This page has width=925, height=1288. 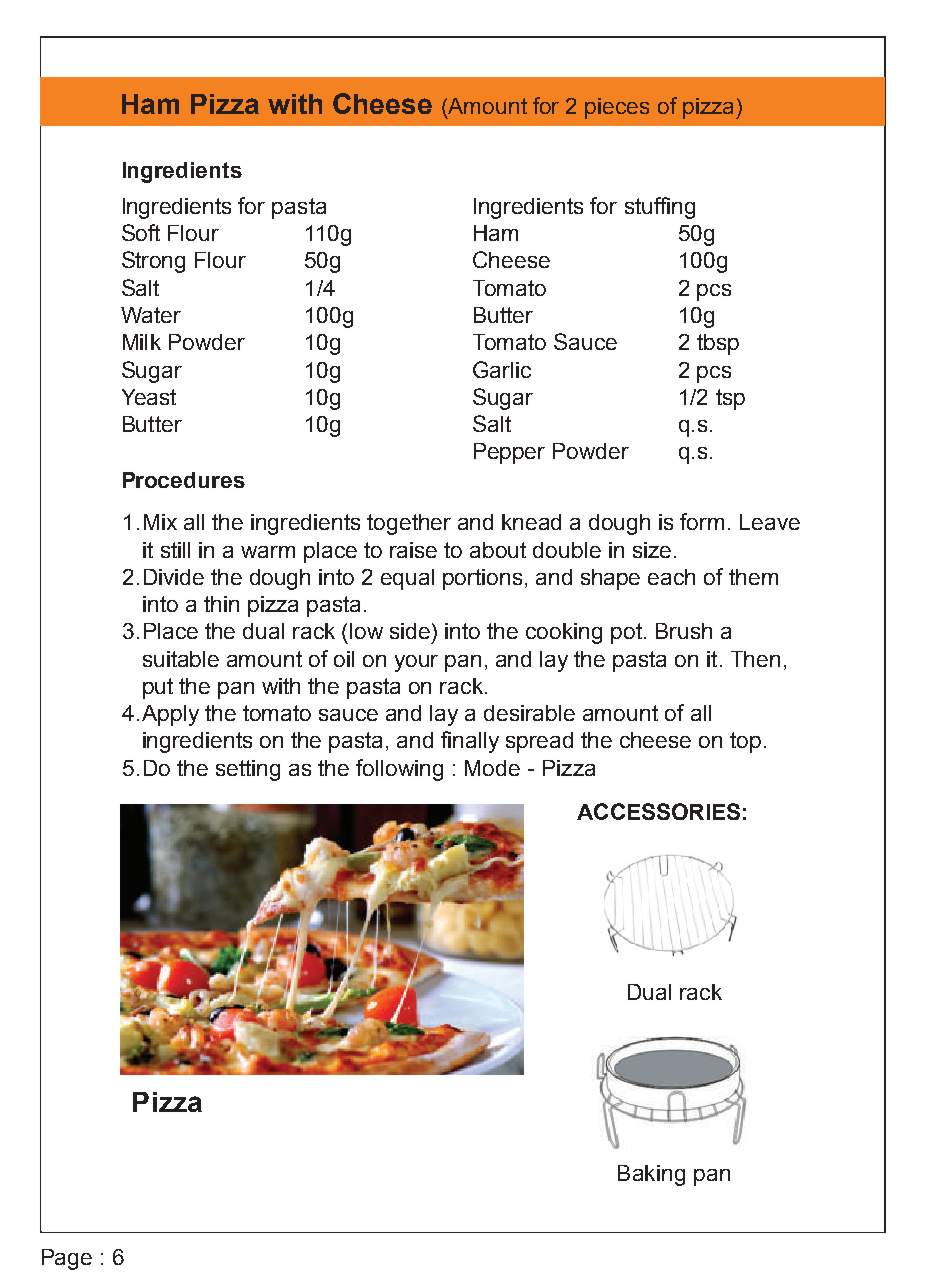 What do you see at coordinates (158, 688) in the page?
I see `put` at bounding box center [158, 688].
